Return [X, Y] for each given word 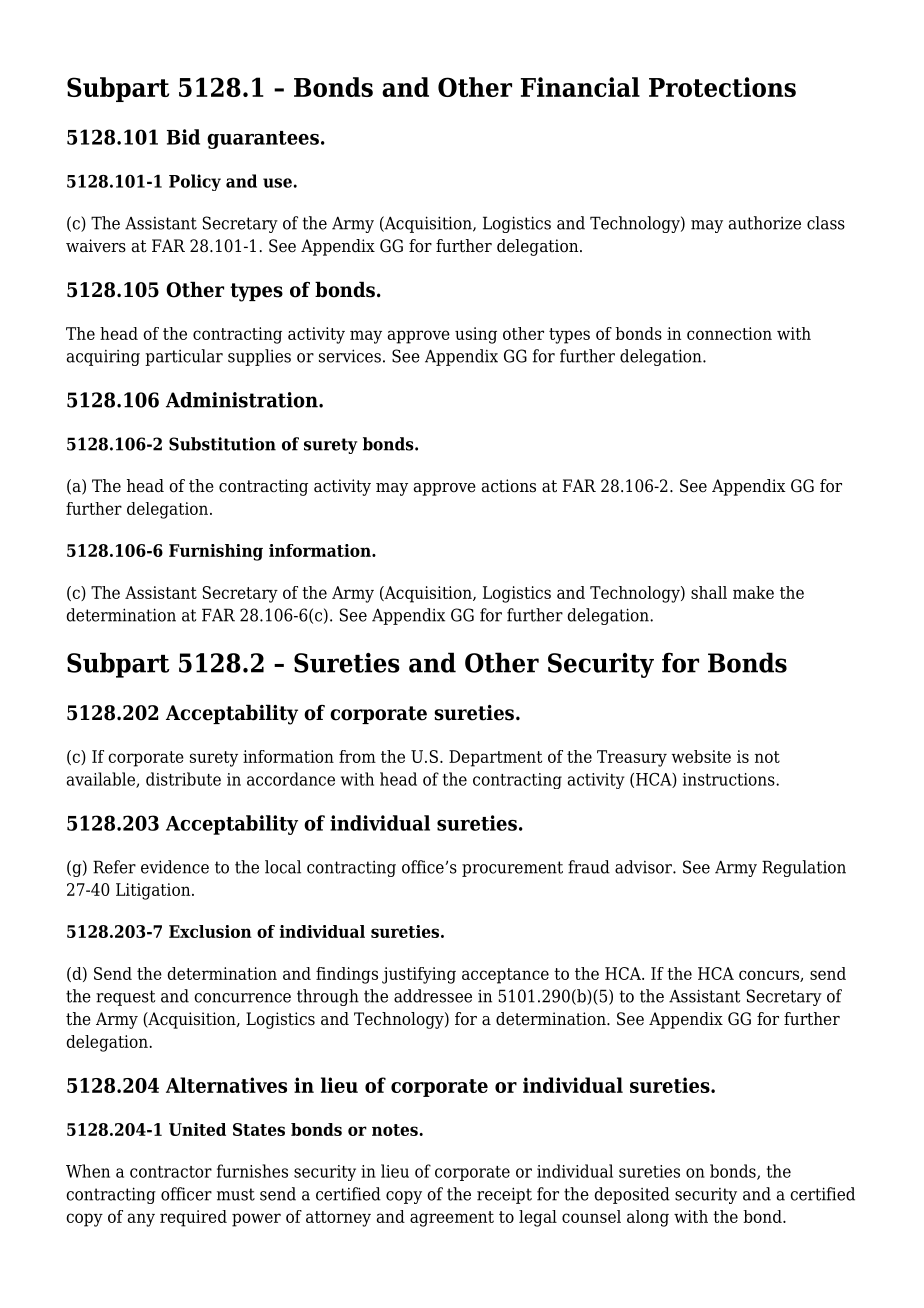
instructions [730, 779]
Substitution [222, 444]
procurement [512, 869]
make [753, 592]
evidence [175, 867]
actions [509, 486]
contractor [171, 1172]
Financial [580, 87]
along [648, 1218]
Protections [722, 87]
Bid [183, 137]
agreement [452, 1219]
